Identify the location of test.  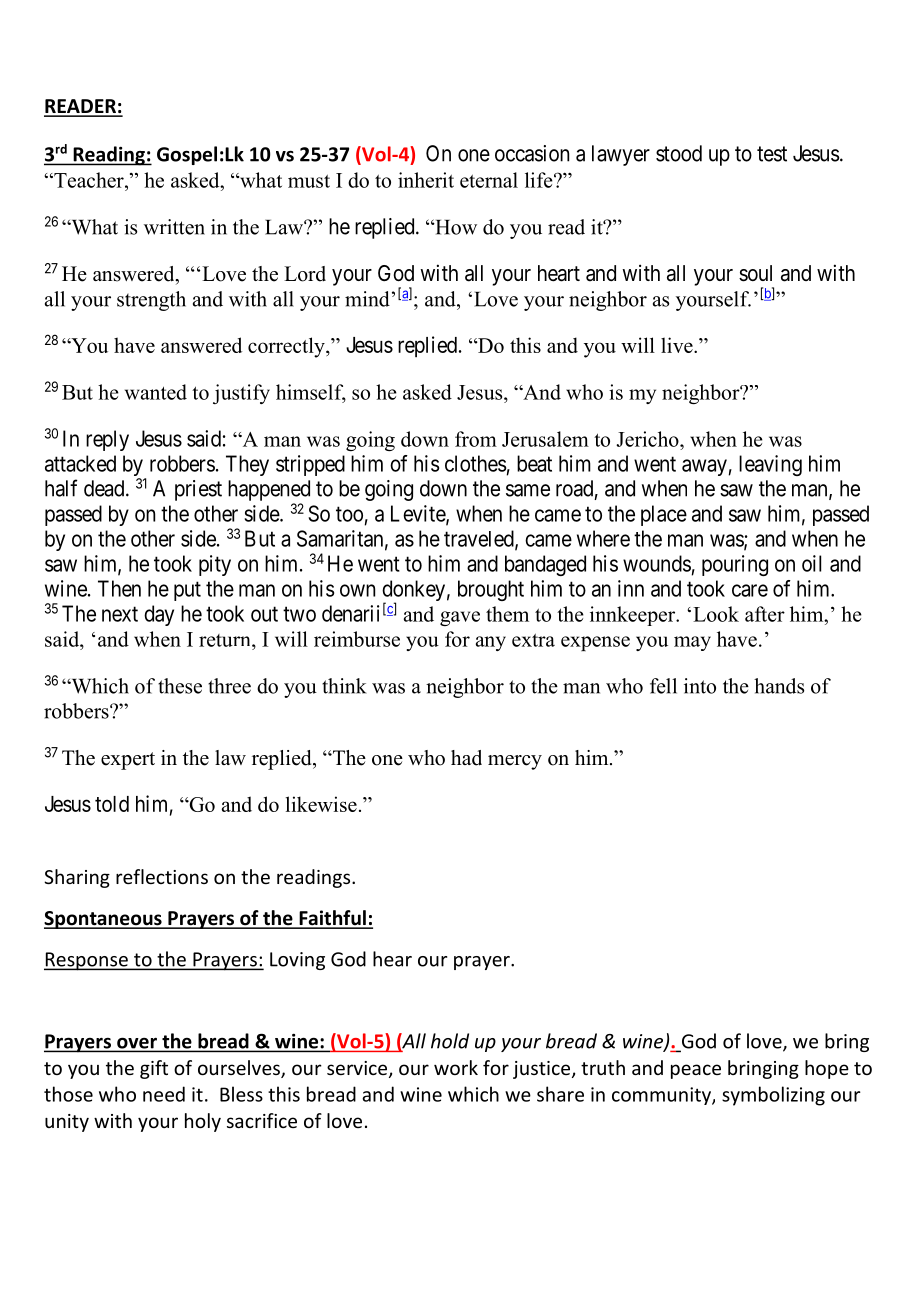
(772, 154).
